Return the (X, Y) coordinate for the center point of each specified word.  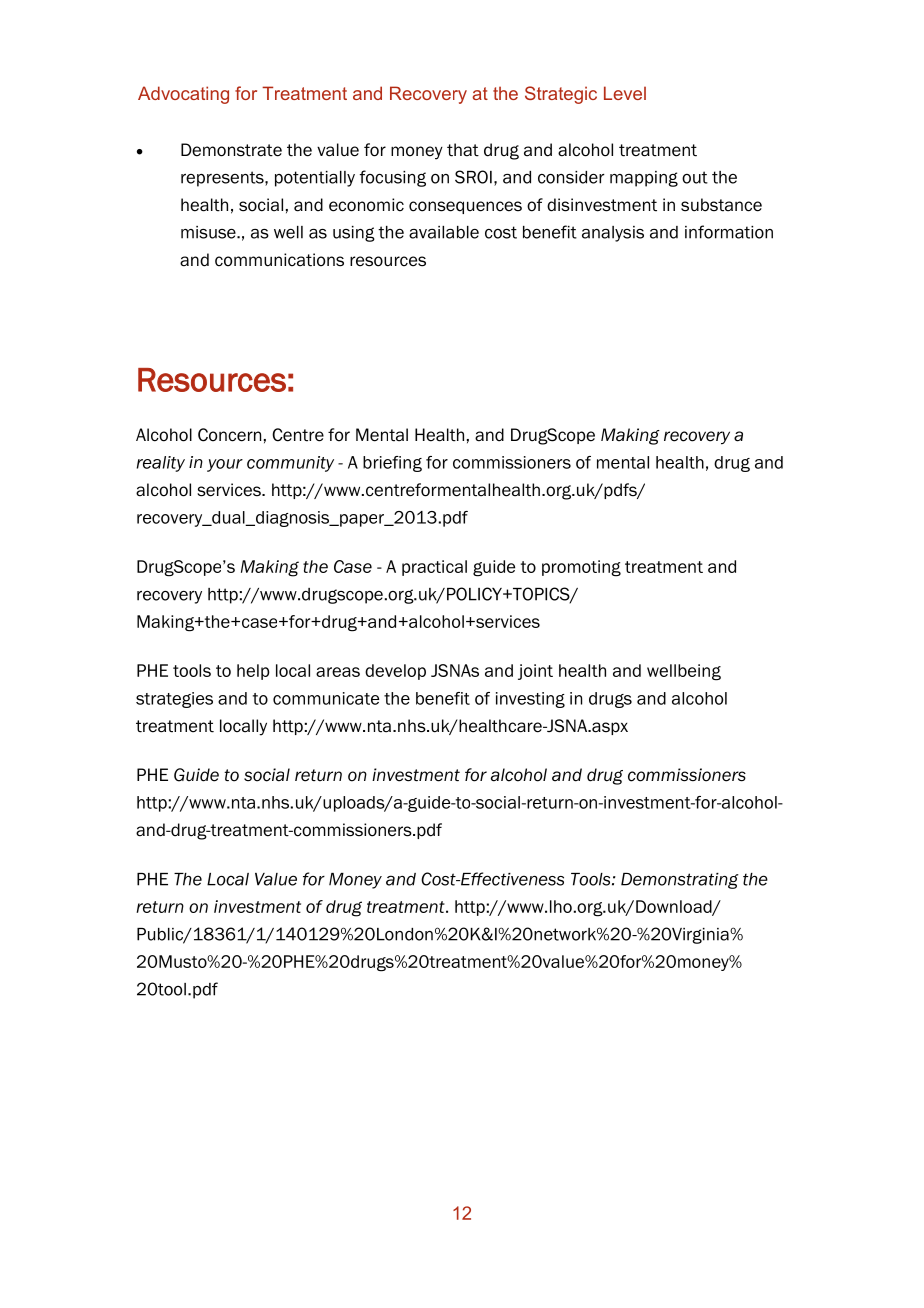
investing (530, 700)
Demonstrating (680, 881)
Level (625, 93)
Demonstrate (231, 150)
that (463, 150)
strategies (174, 700)
